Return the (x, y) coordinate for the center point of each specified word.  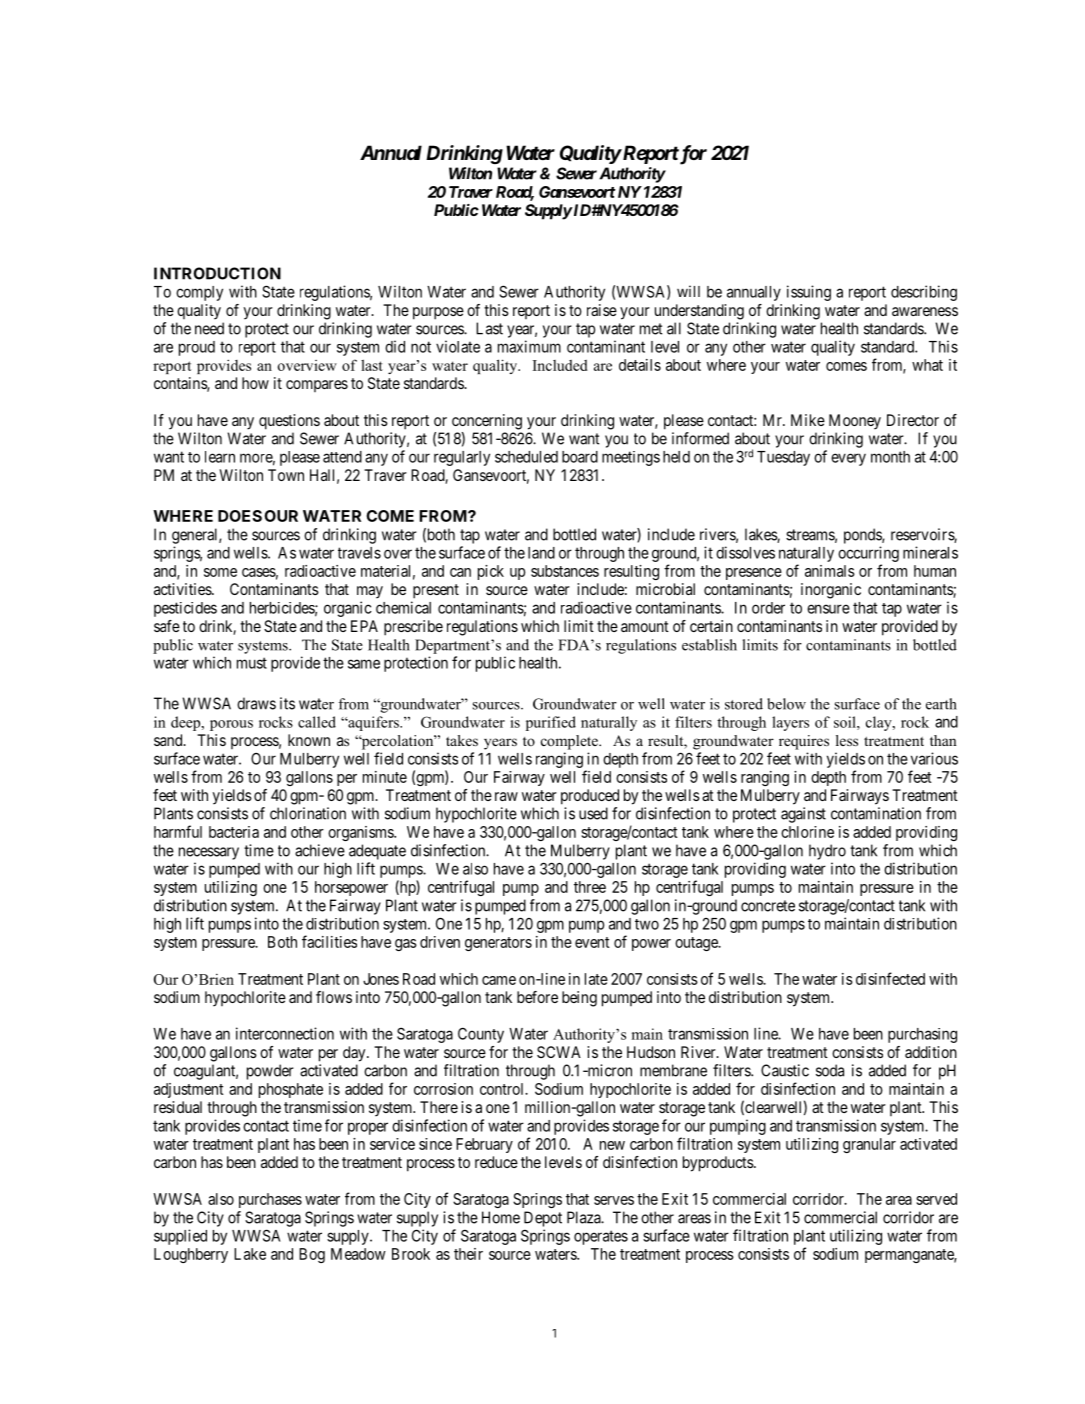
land (541, 553)
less (847, 740)
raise (602, 310)
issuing (809, 293)
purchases (270, 1200)
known (309, 740)
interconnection (285, 1033)
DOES (240, 516)
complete (570, 742)
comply (199, 293)
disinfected (890, 978)
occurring (868, 554)
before (537, 997)
